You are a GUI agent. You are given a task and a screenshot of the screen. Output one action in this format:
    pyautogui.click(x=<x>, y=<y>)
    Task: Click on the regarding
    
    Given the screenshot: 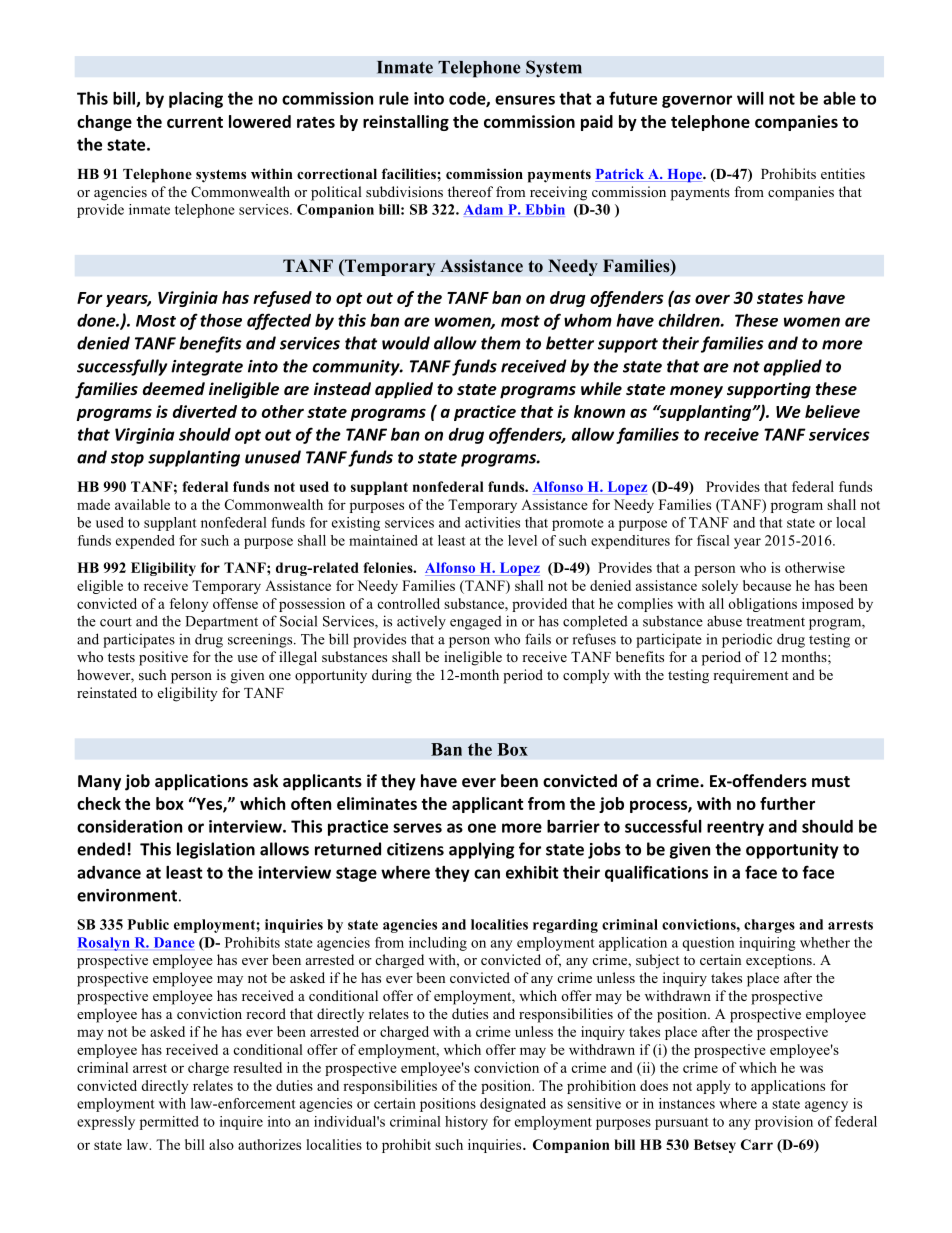 What is the action you would take?
    pyautogui.click(x=565, y=926)
